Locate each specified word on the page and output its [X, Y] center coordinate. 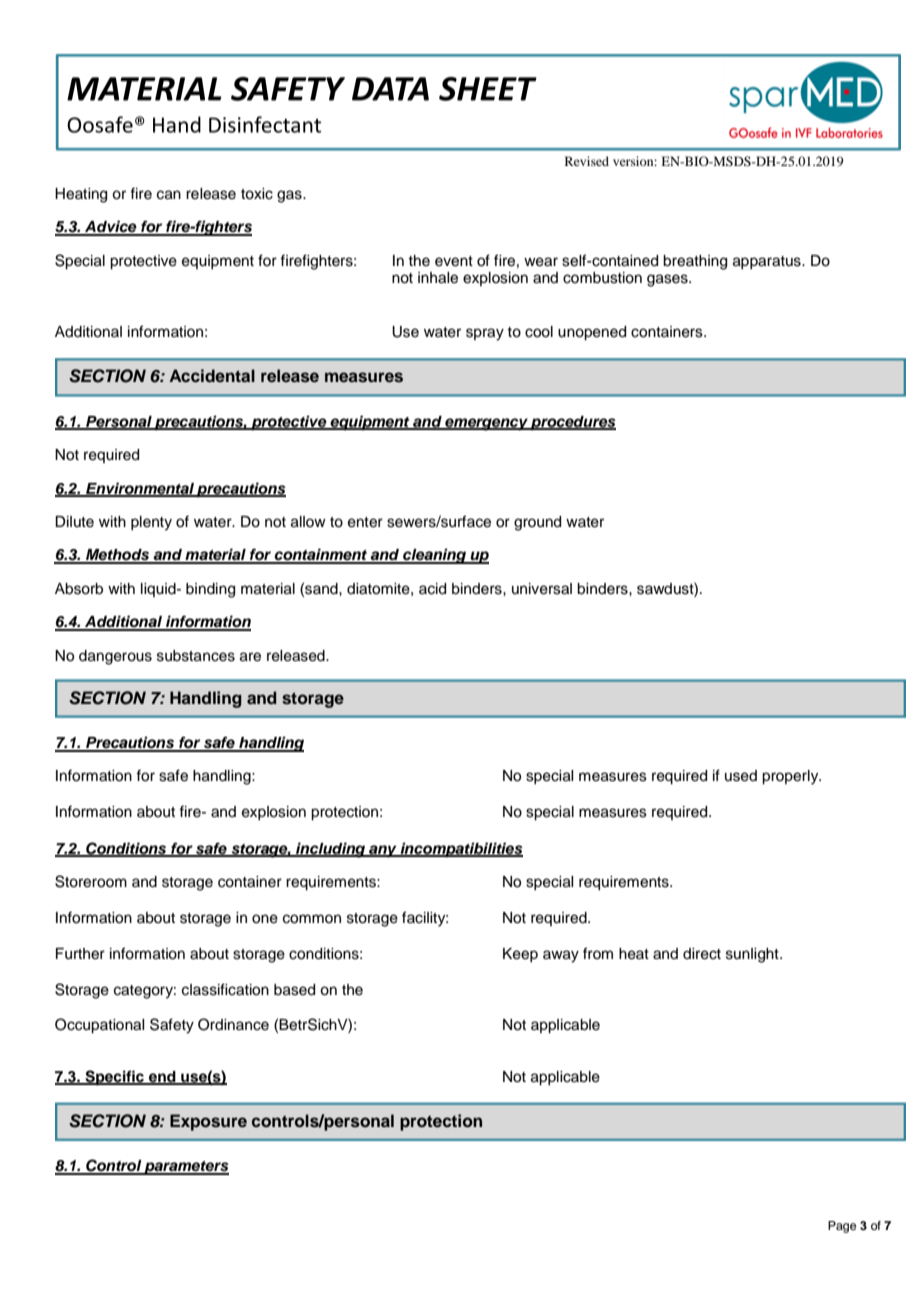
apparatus [768, 262]
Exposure [208, 1122]
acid [432, 589]
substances [196, 656]
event [454, 261]
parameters [186, 1168]
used [741, 776]
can [169, 195]
